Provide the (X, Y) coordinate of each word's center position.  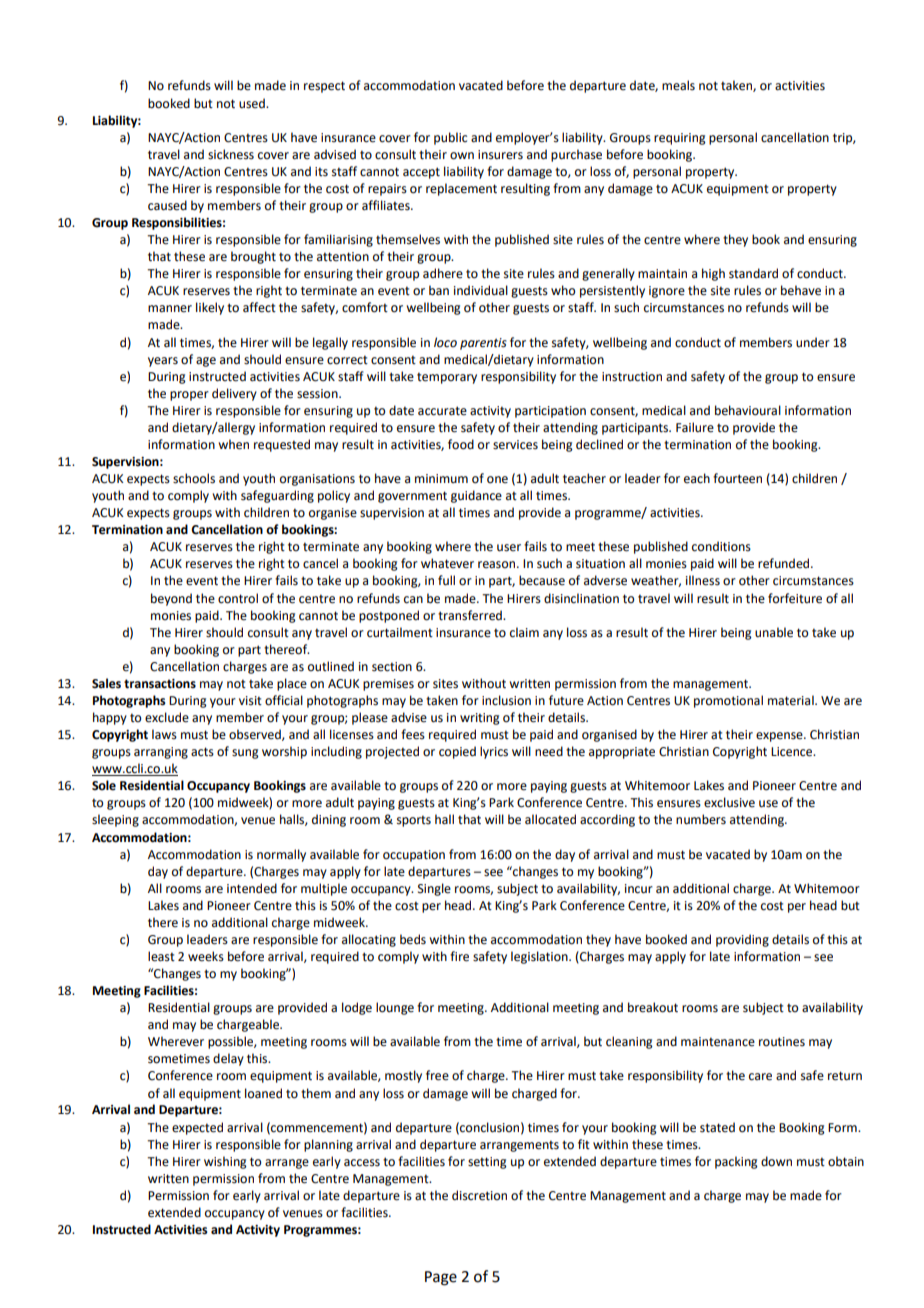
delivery (234, 394)
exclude (167, 717)
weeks (206, 956)
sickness (231, 154)
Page (441, 1278)
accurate (442, 411)
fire (459, 956)
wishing (225, 1162)
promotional (728, 701)
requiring (680, 139)
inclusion (506, 700)
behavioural (748, 410)
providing (742, 940)
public (450, 138)
